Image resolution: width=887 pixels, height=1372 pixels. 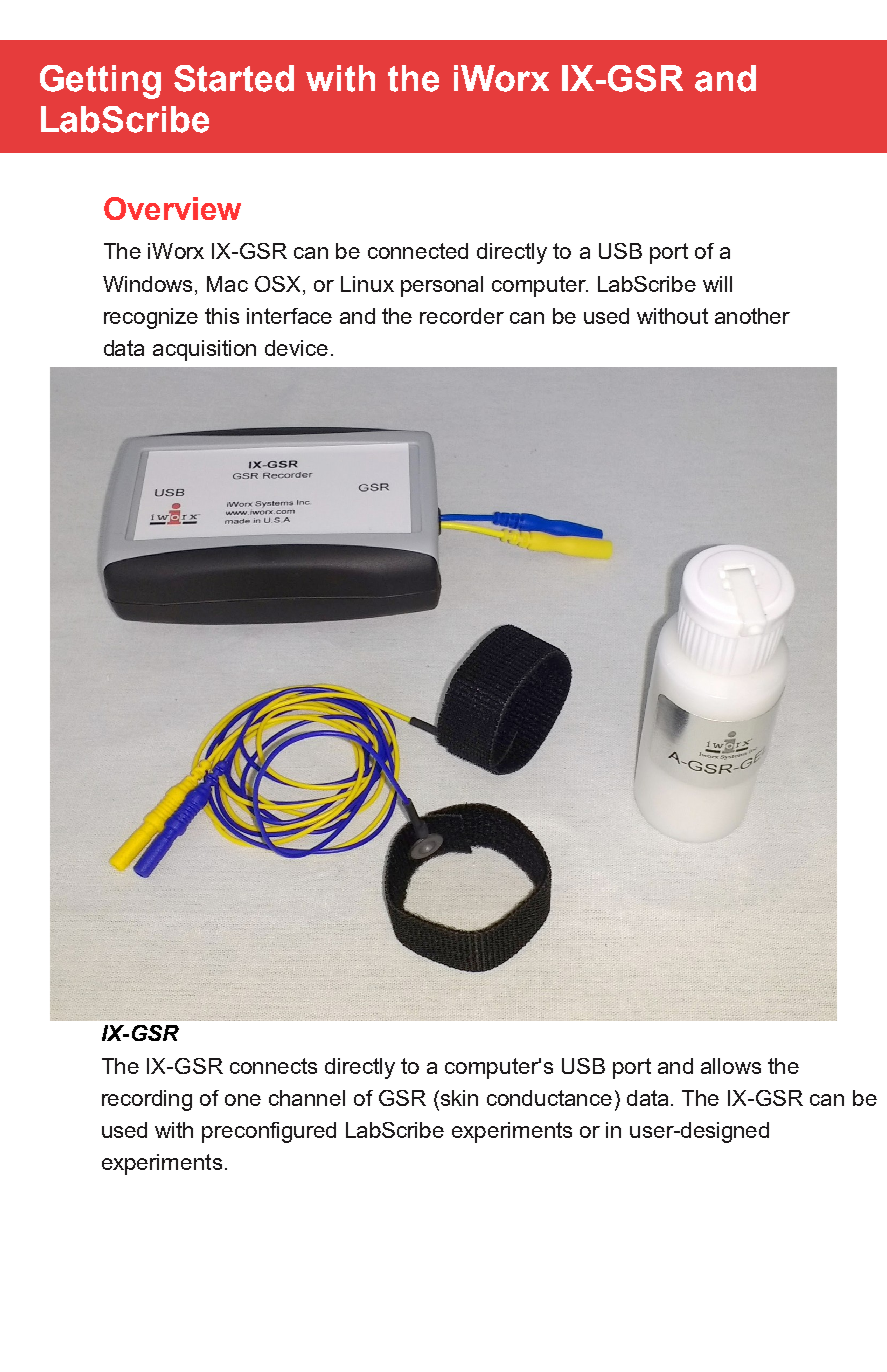 What do you see at coordinates (462, 316) in the screenshot?
I see `recorder` at bounding box center [462, 316].
